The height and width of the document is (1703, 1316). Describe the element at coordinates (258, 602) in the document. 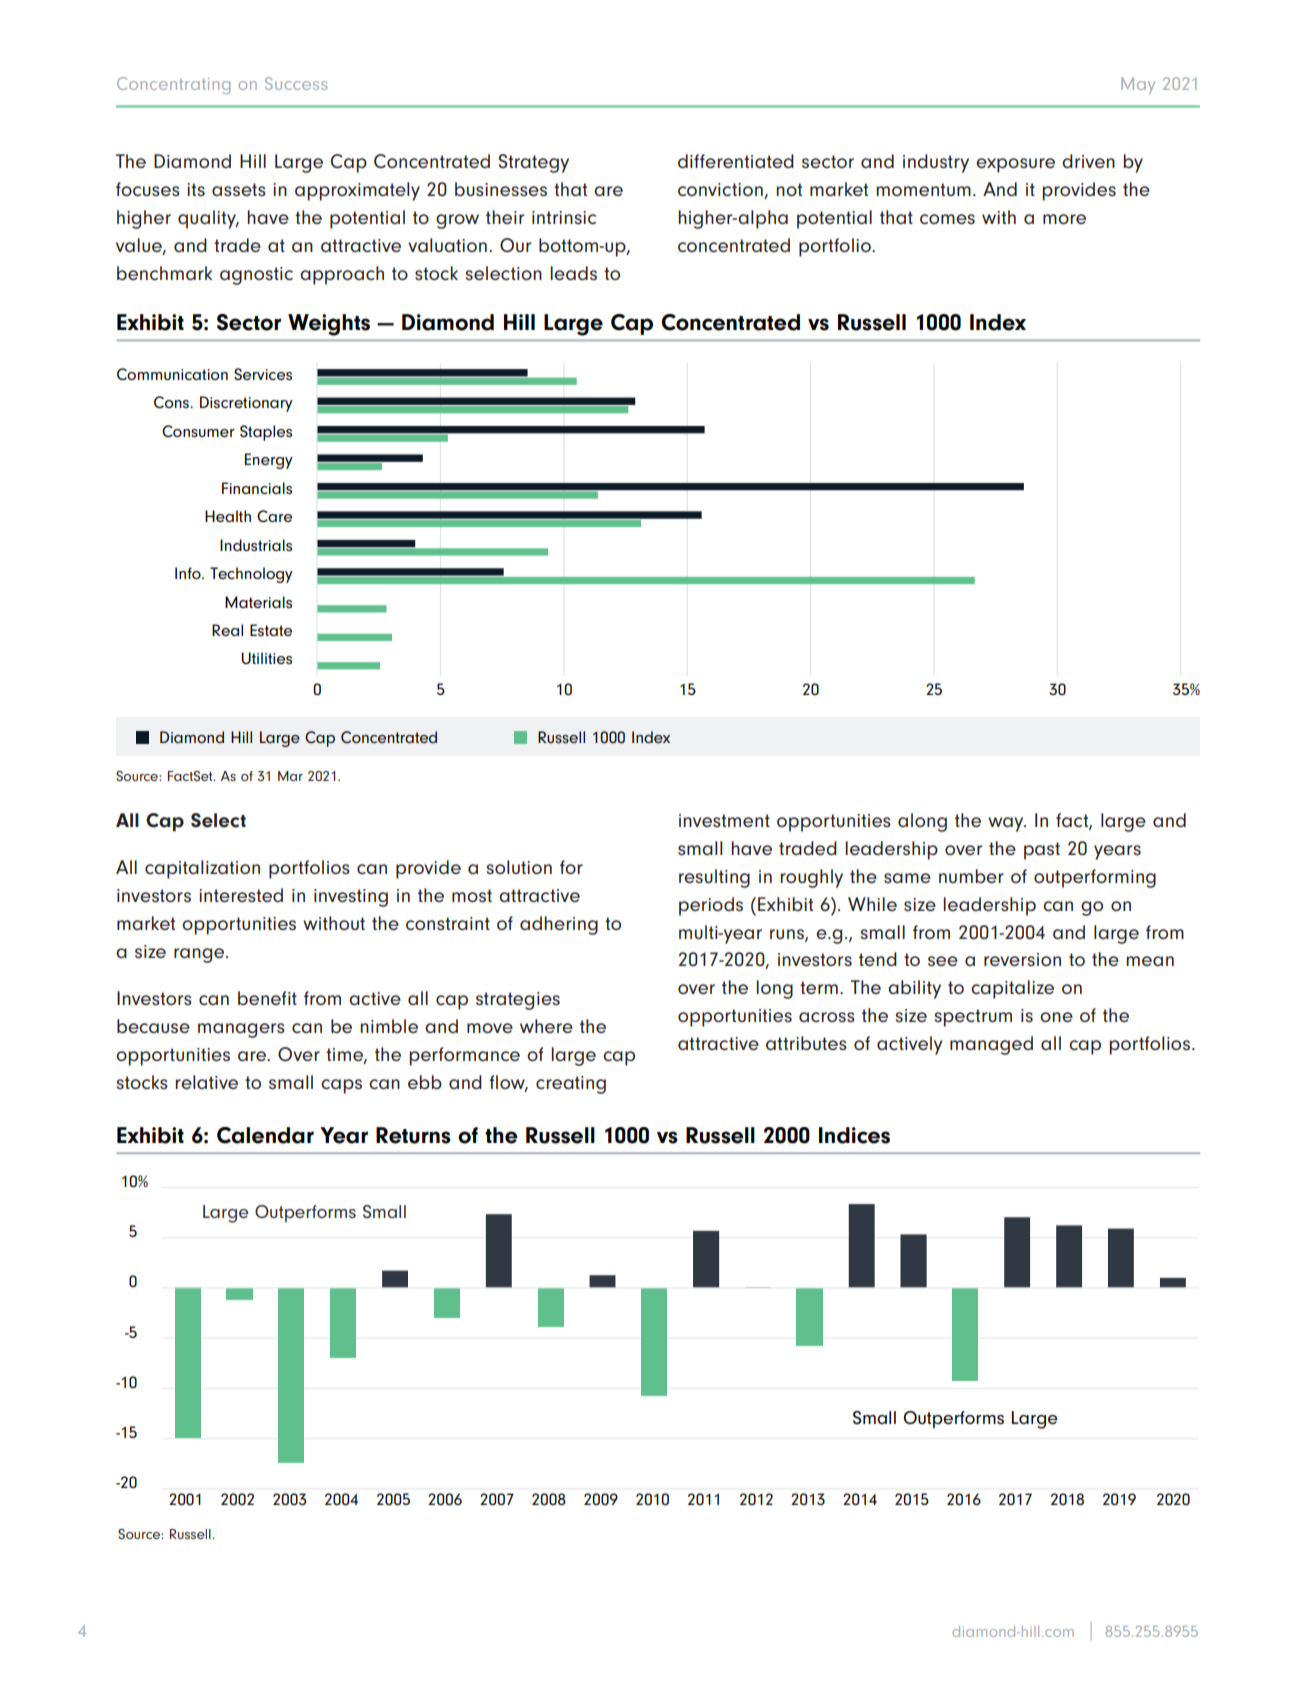

I see `Materials` at that location.
